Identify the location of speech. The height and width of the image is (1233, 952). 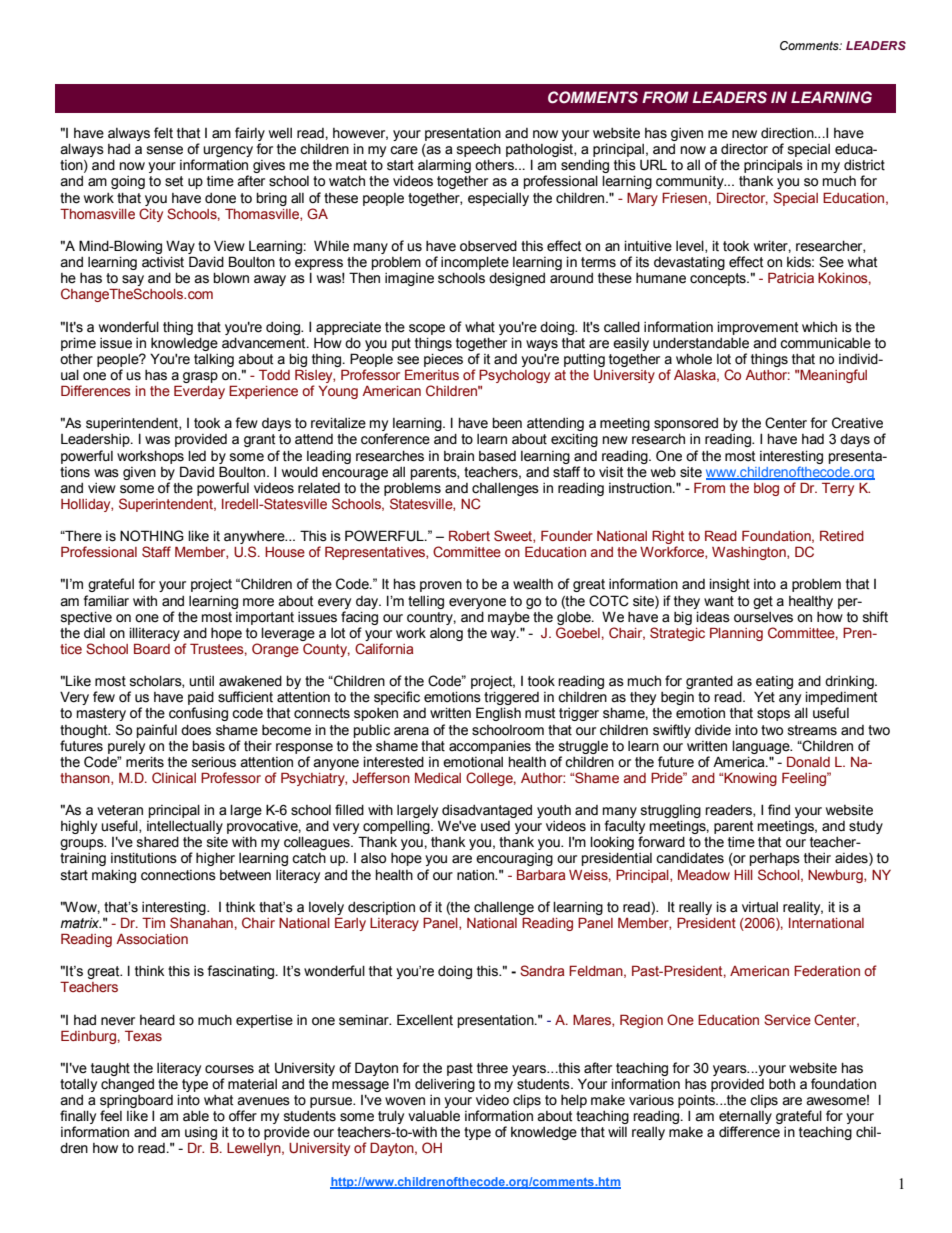
(479, 152).
